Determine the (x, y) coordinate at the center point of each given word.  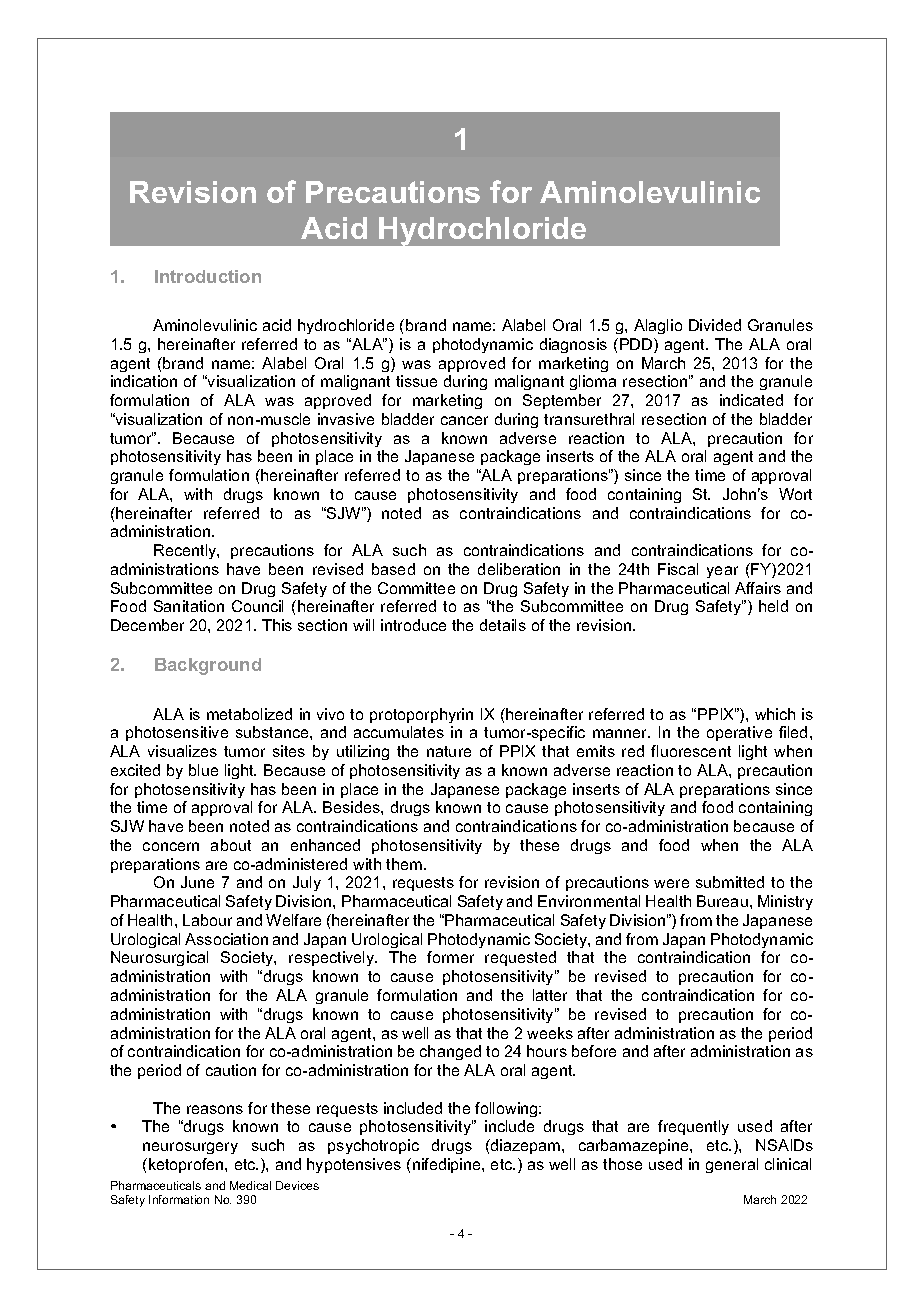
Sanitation (189, 606)
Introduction (208, 276)
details (503, 625)
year (722, 572)
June (197, 882)
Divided (715, 325)
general (732, 1165)
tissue (416, 381)
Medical (250, 1185)
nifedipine (448, 1165)
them (405, 864)
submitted (730, 882)
